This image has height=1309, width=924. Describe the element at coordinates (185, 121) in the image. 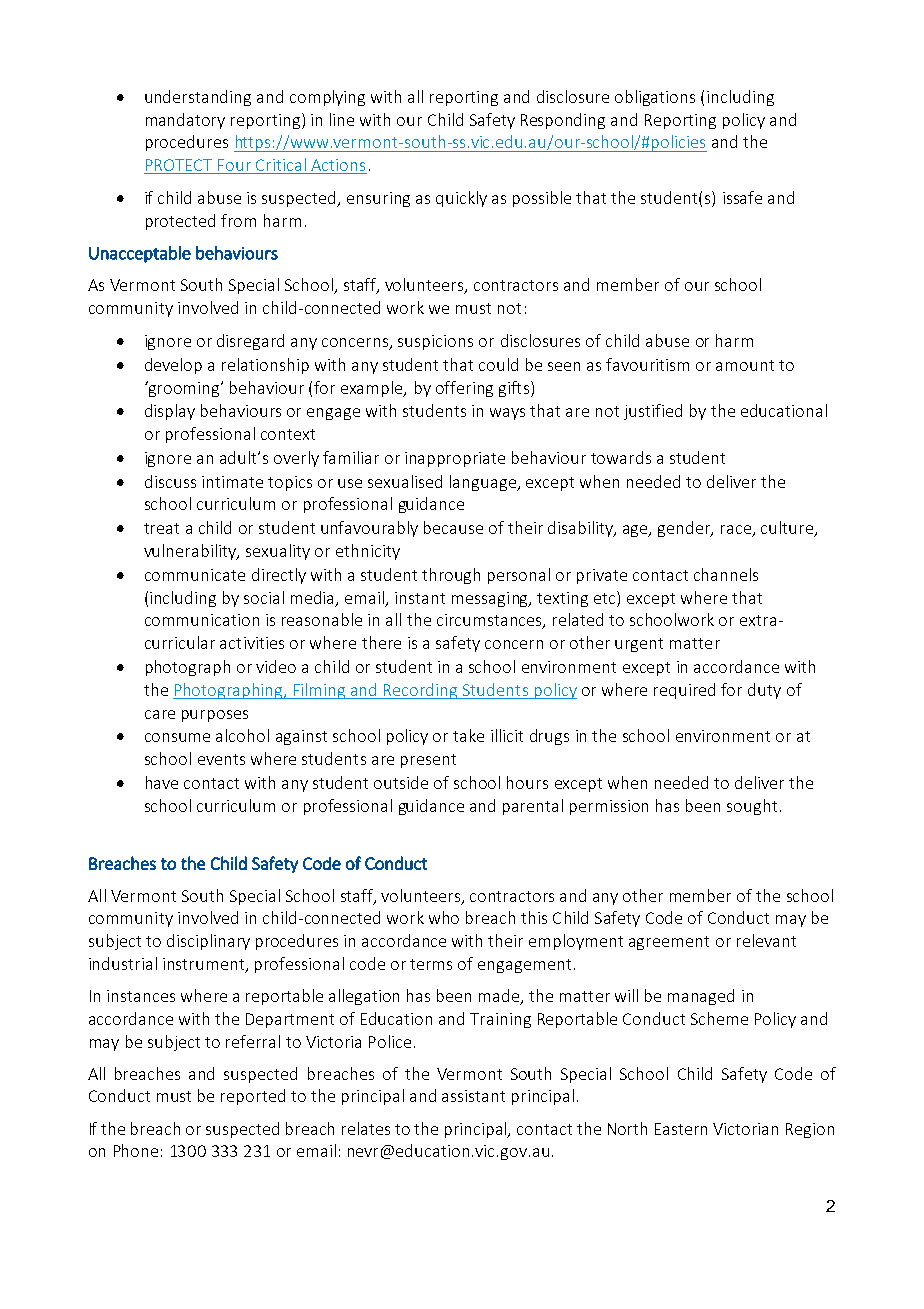

I see `mandatory` at that location.
